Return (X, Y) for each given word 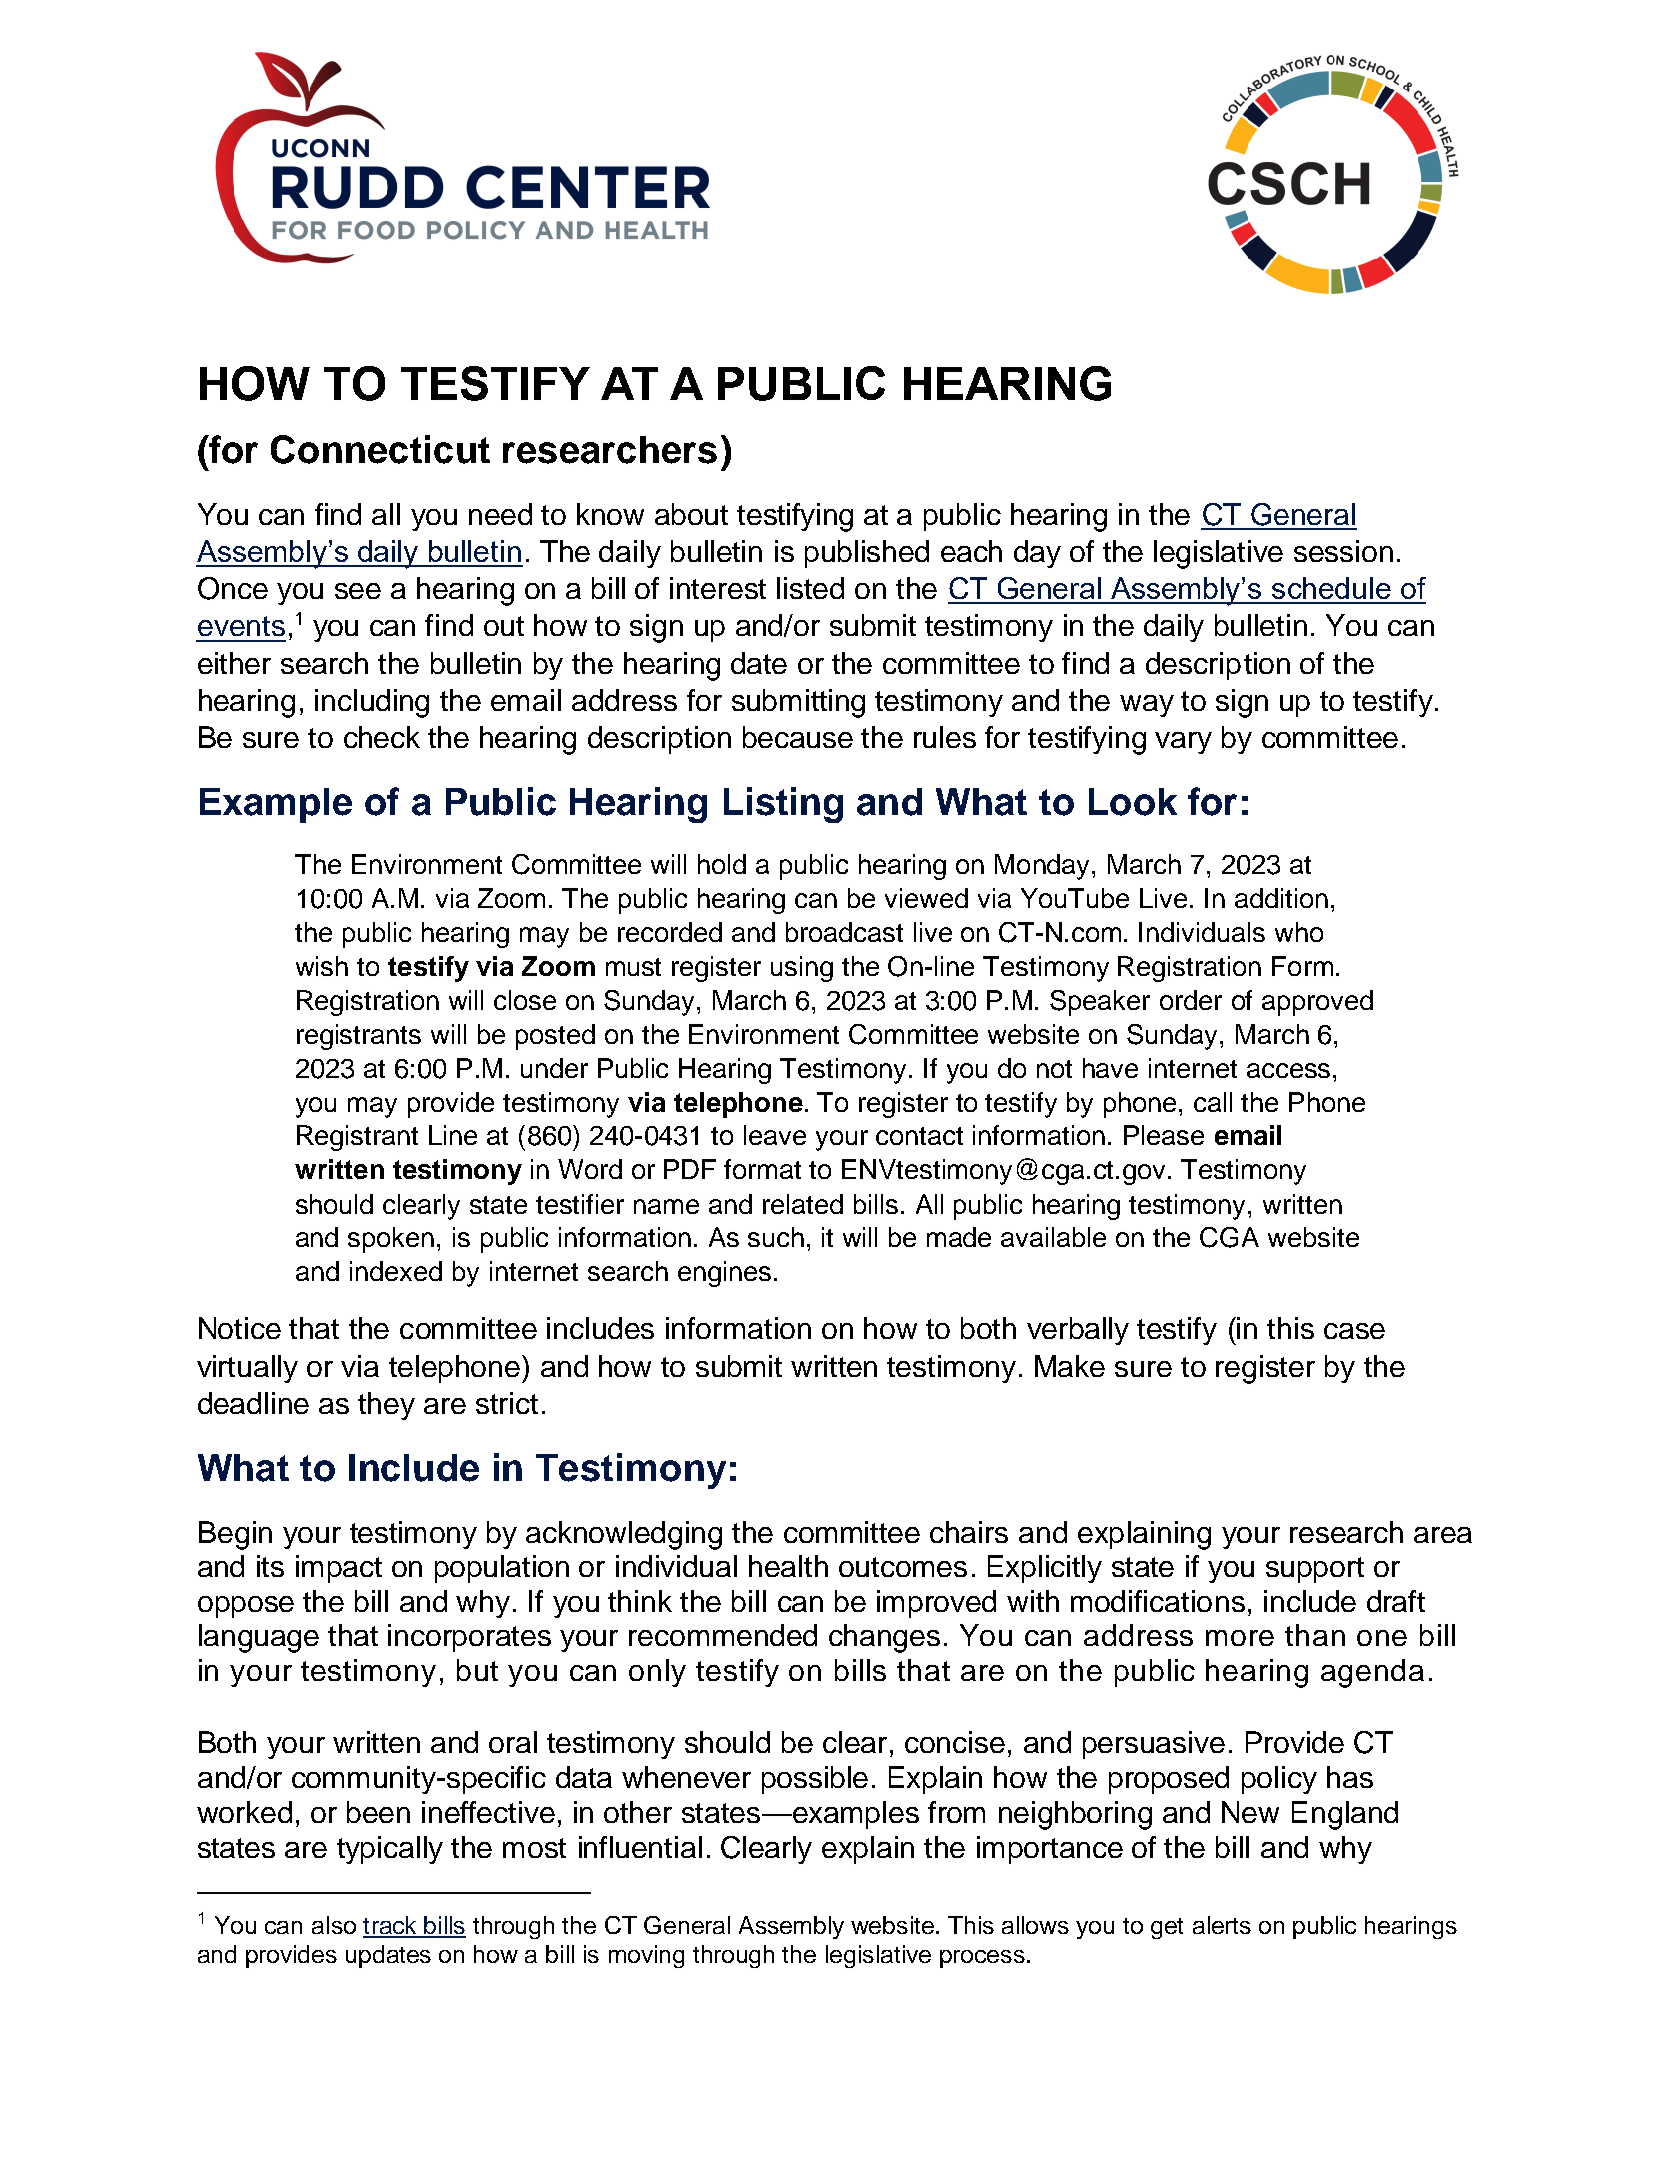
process (982, 1959)
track (391, 1926)
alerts (1222, 1925)
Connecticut (380, 449)
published (867, 554)
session (1343, 551)
